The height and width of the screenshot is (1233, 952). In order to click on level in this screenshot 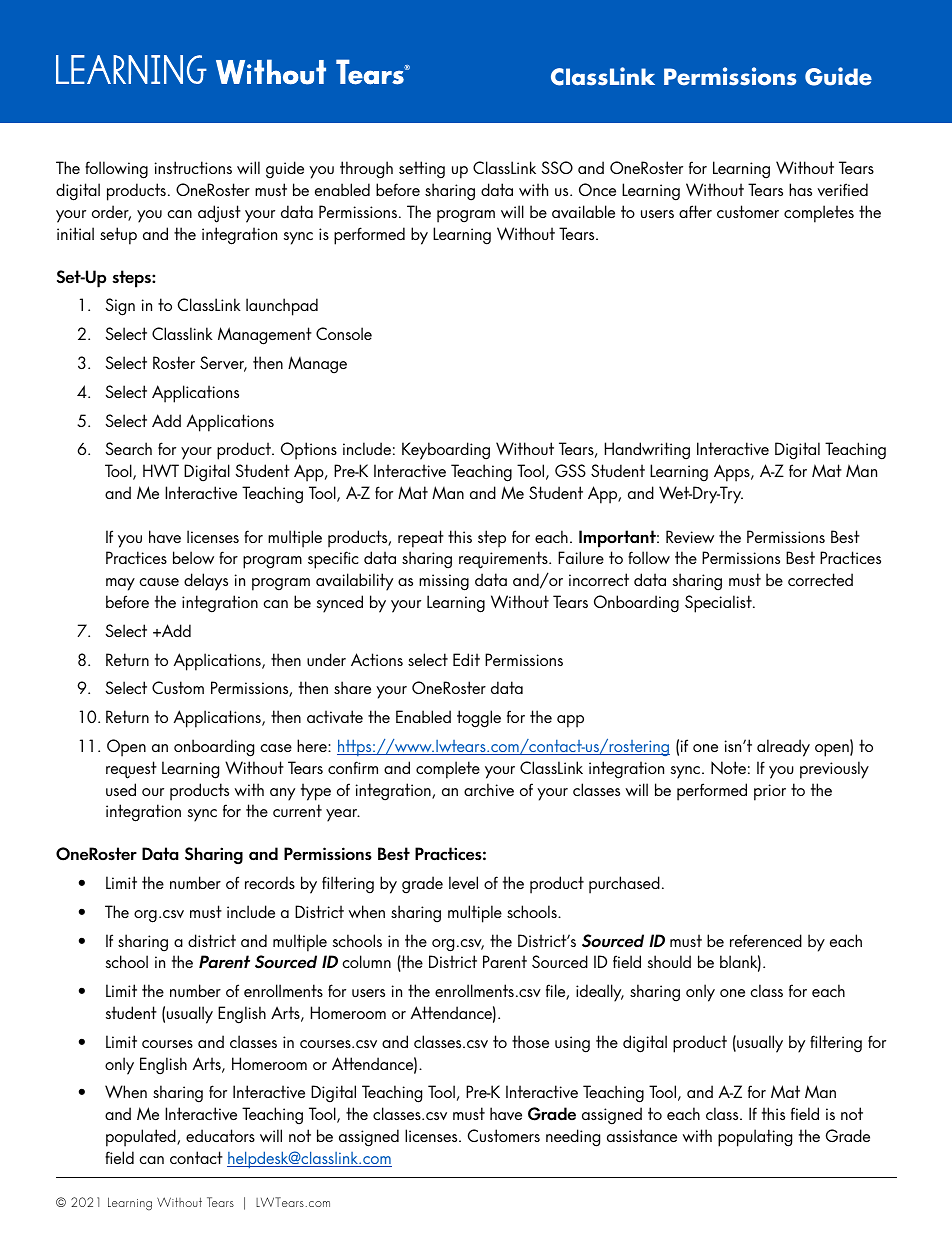, I will do `click(463, 882)`.
